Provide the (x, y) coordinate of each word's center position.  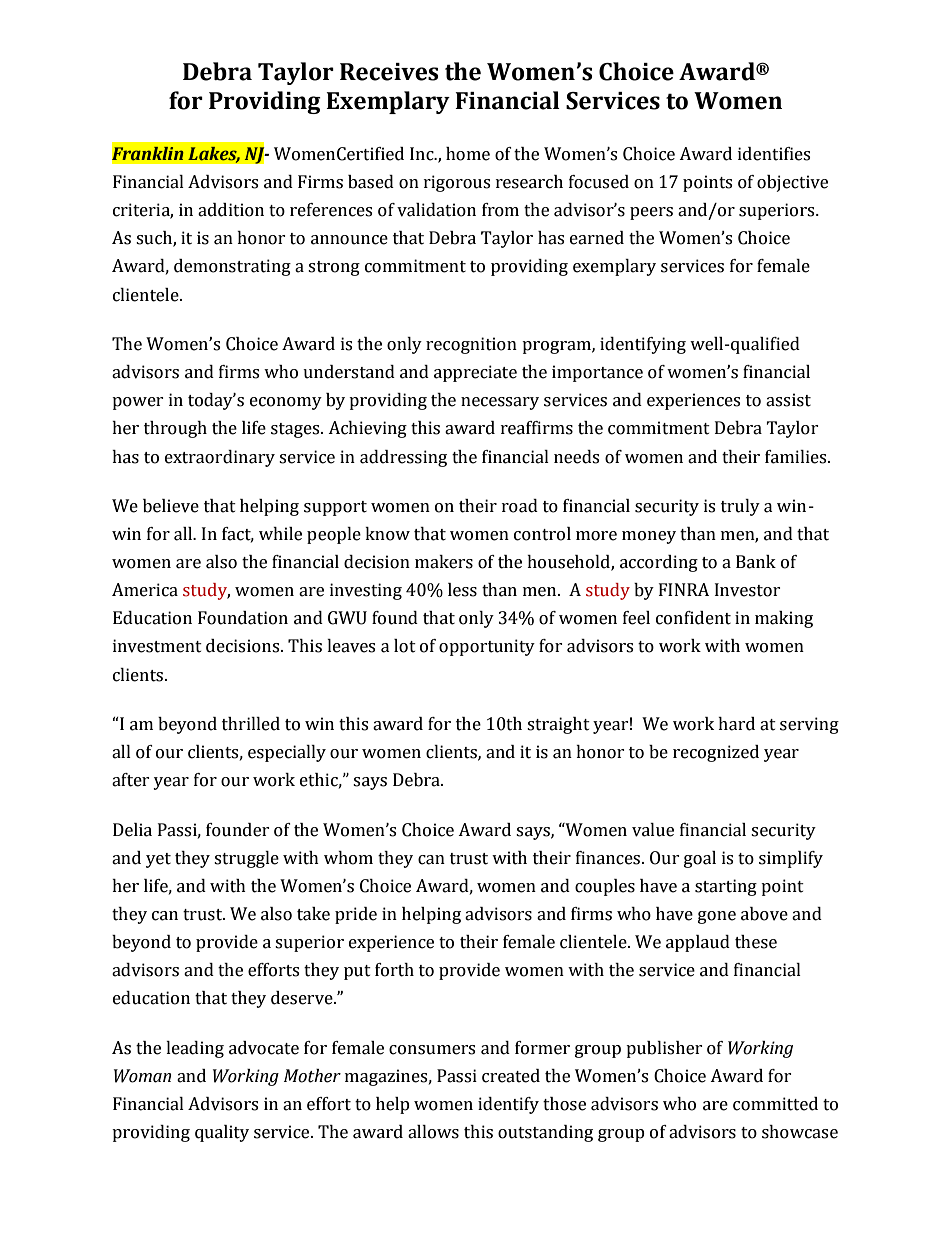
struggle (246, 859)
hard (736, 724)
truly (740, 507)
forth (394, 970)
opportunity (487, 647)
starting (726, 887)
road (520, 506)
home (468, 154)
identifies (774, 154)
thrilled (251, 724)
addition (231, 210)
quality (222, 1133)
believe (171, 506)
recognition (471, 345)
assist (788, 400)
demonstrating (232, 267)
